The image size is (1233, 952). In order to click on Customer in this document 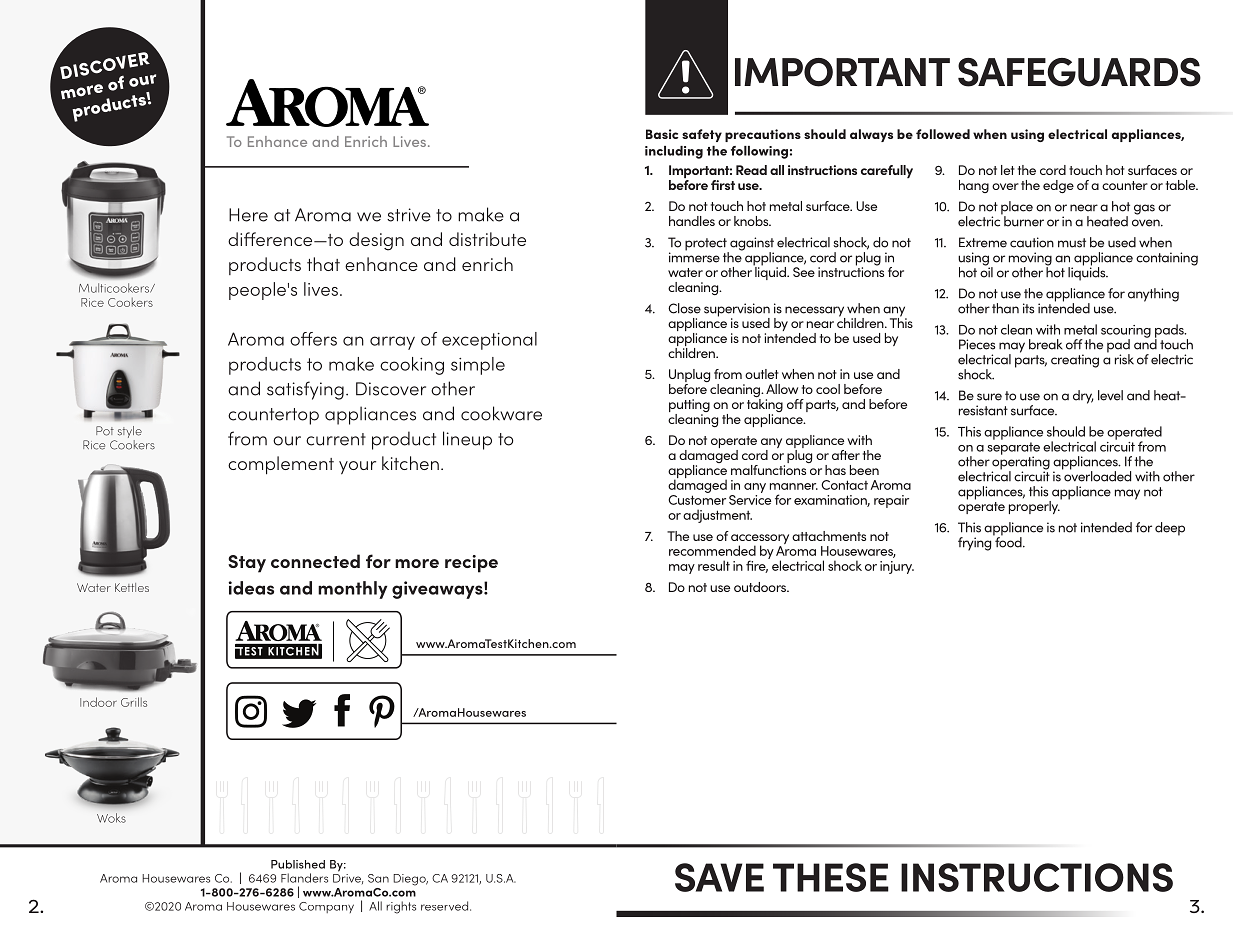, I will do `click(697, 500)`.
